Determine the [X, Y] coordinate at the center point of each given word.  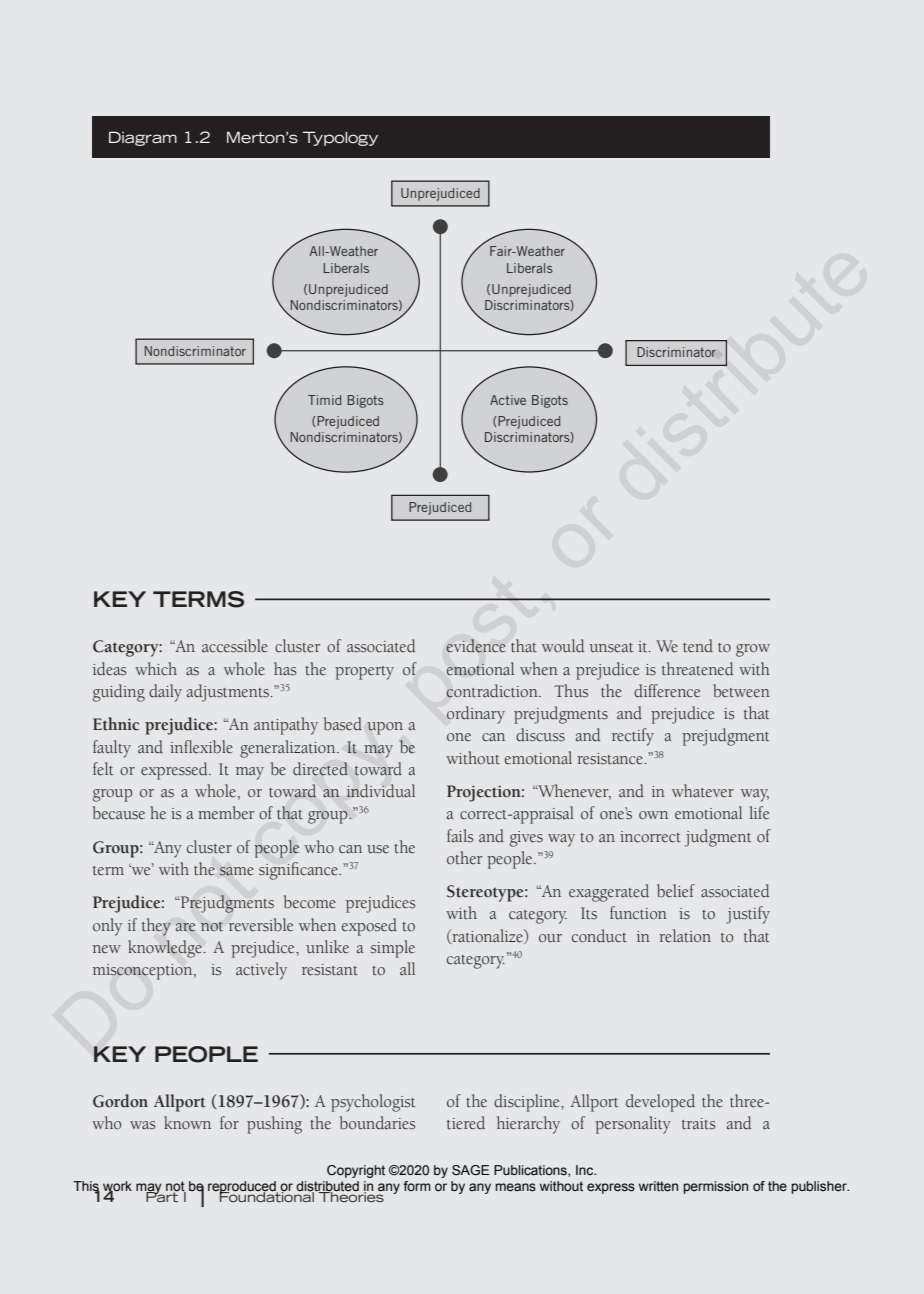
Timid [324, 400]
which [156, 669]
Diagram [143, 138]
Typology [340, 138]
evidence [476, 646]
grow [753, 650]
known [187, 1123]
